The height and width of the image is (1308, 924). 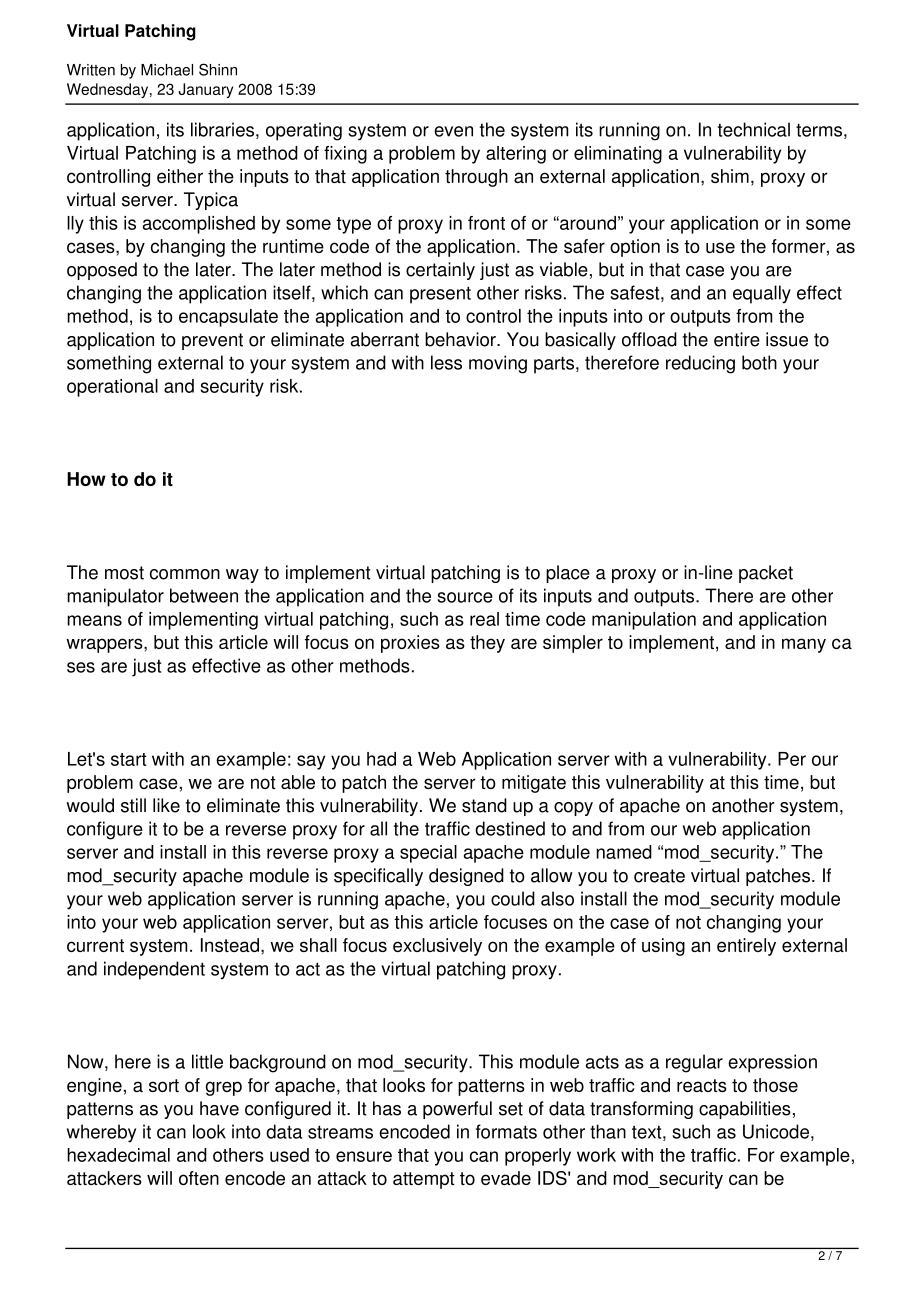 What do you see at coordinates (754, 129) in the image?
I see `technical` at bounding box center [754, 129].
